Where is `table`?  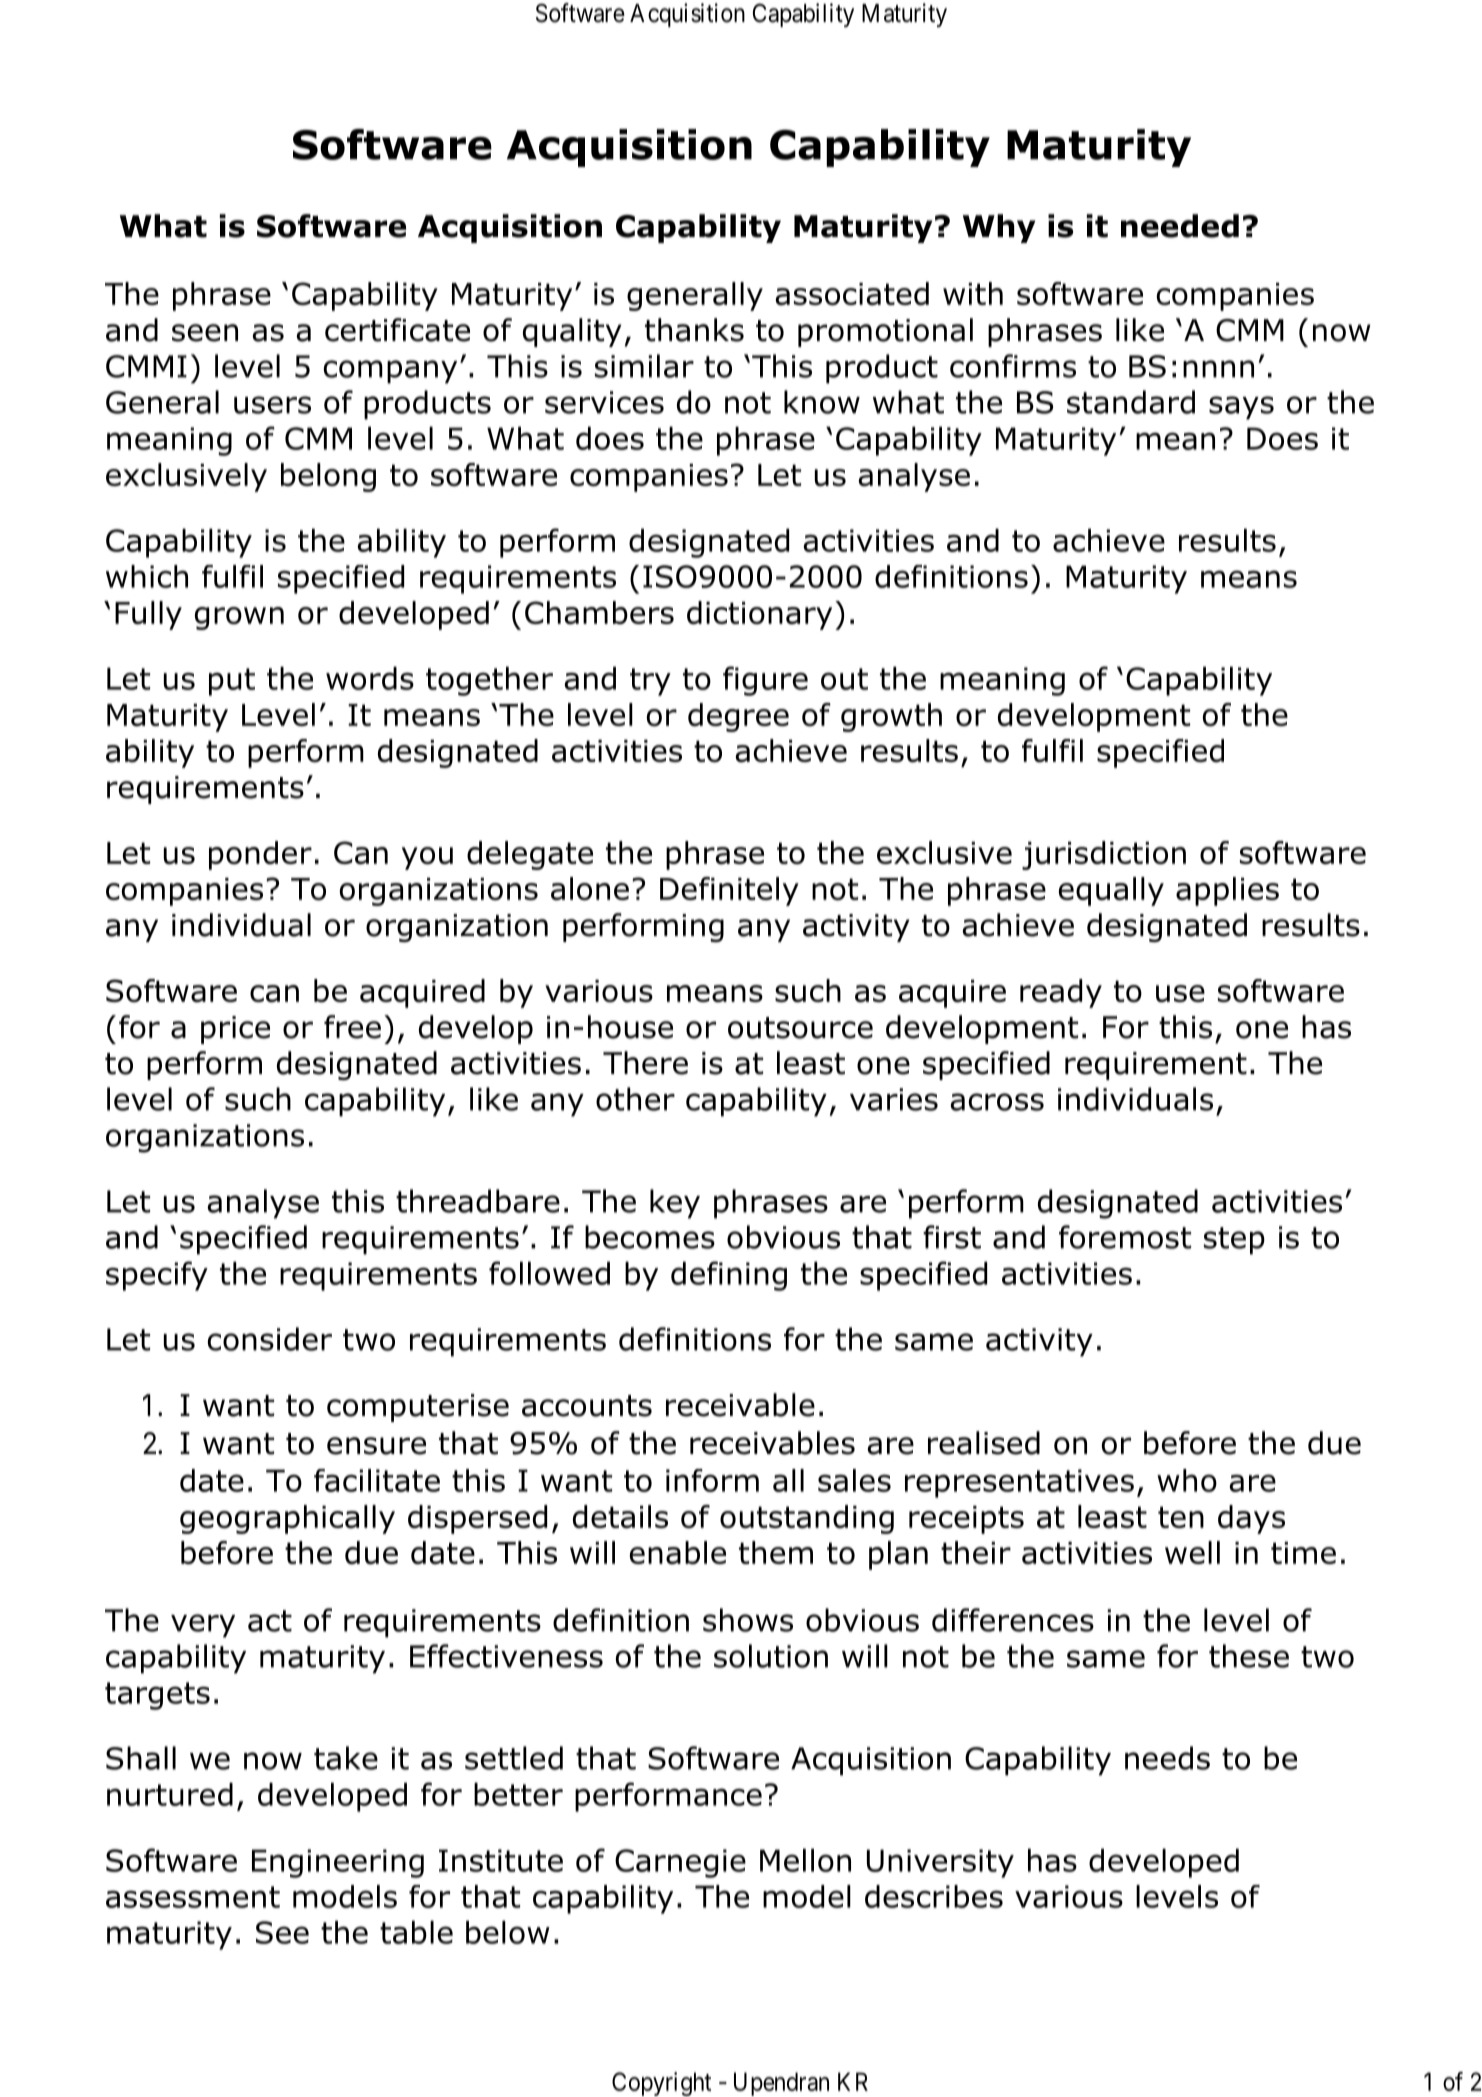 table is located at coordinates (416, 1932).
